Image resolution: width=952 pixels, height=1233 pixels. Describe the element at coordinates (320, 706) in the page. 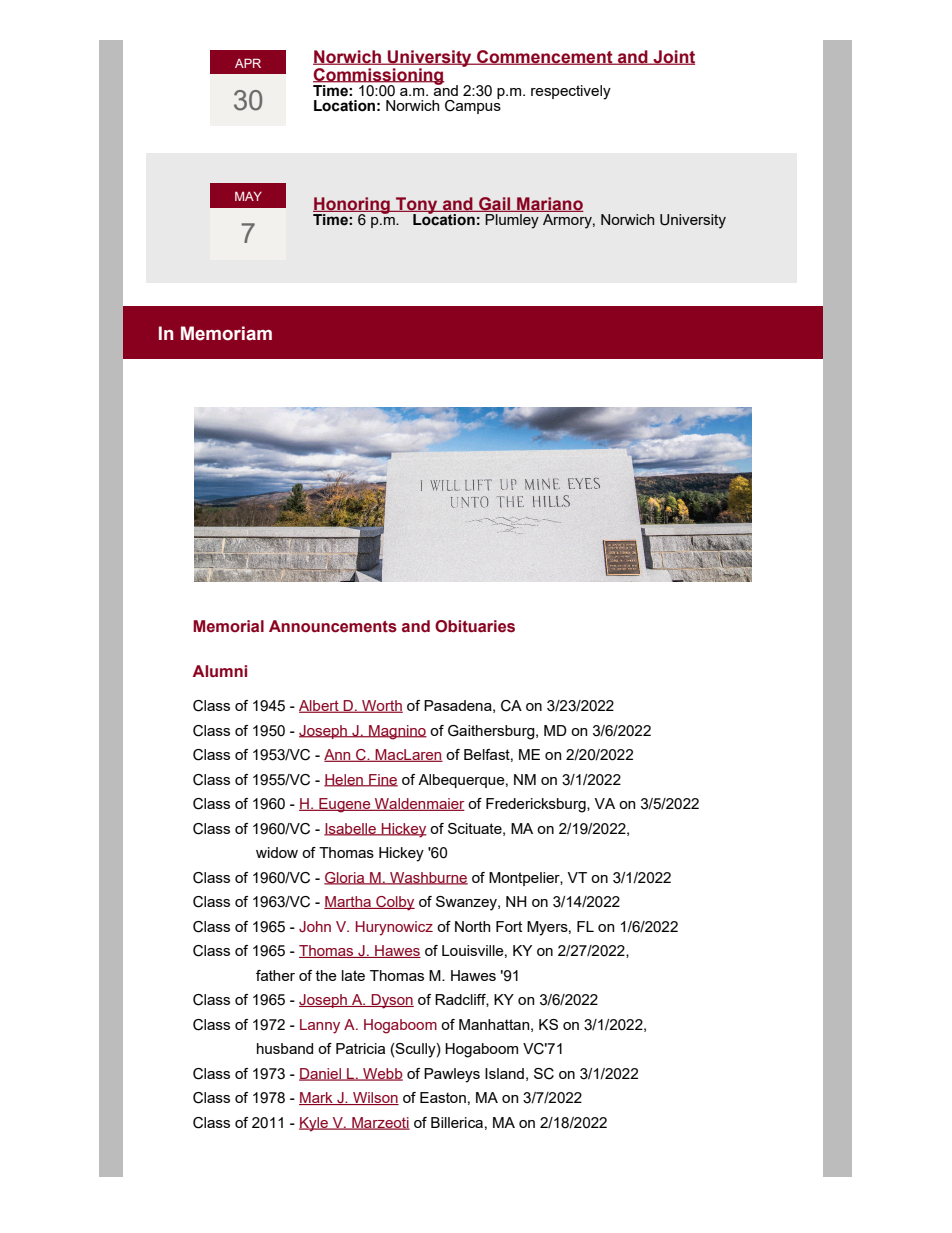

I see `Albert` at that location.
